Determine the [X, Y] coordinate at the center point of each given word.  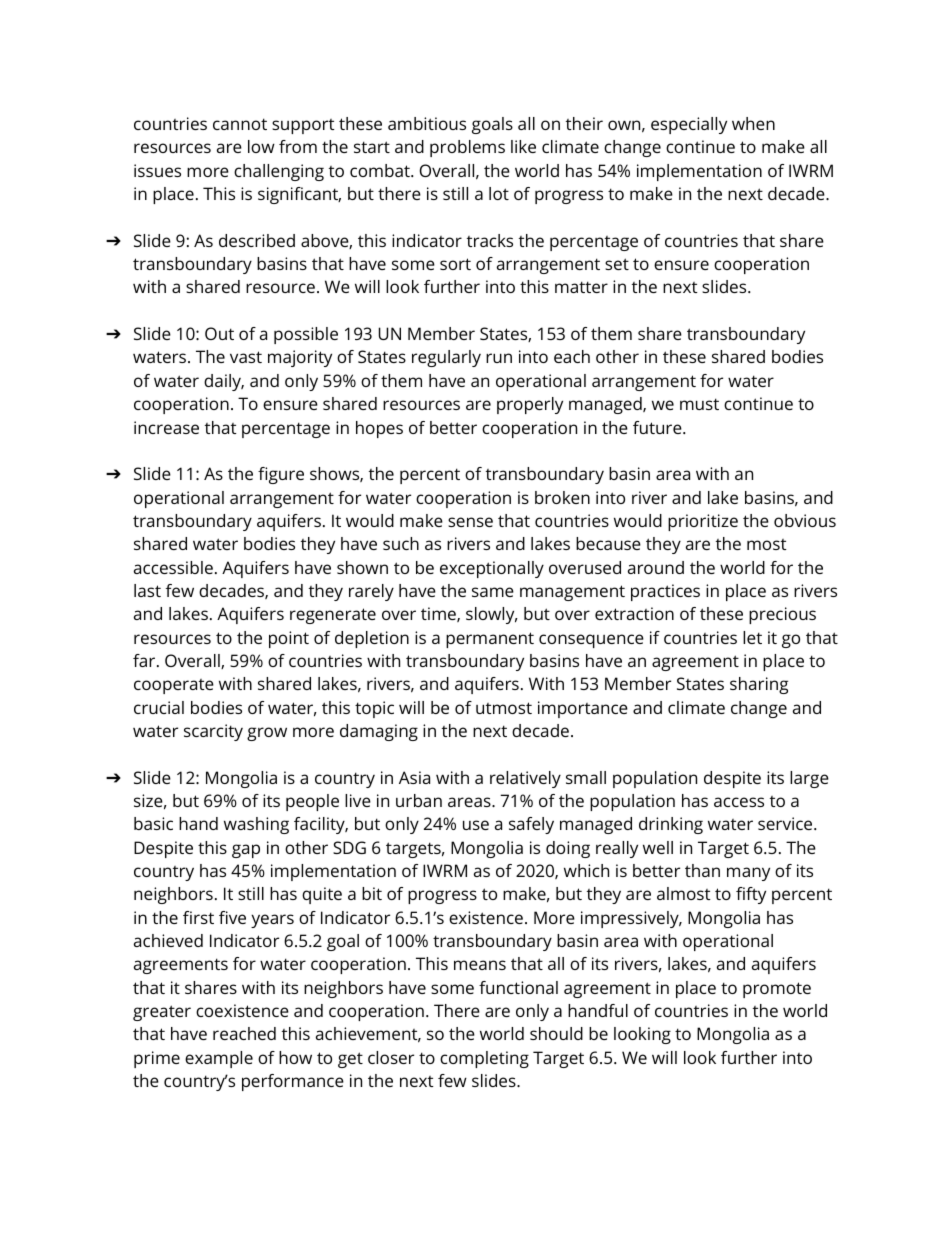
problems [467, 148]
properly [530, 405]
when [753, 123]
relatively [525, 779]
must [699, 404]
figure [281, 475]
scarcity [213, 732]
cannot [240, 124]
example [219, 1059]
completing [484, 1059]
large [809, 779]
